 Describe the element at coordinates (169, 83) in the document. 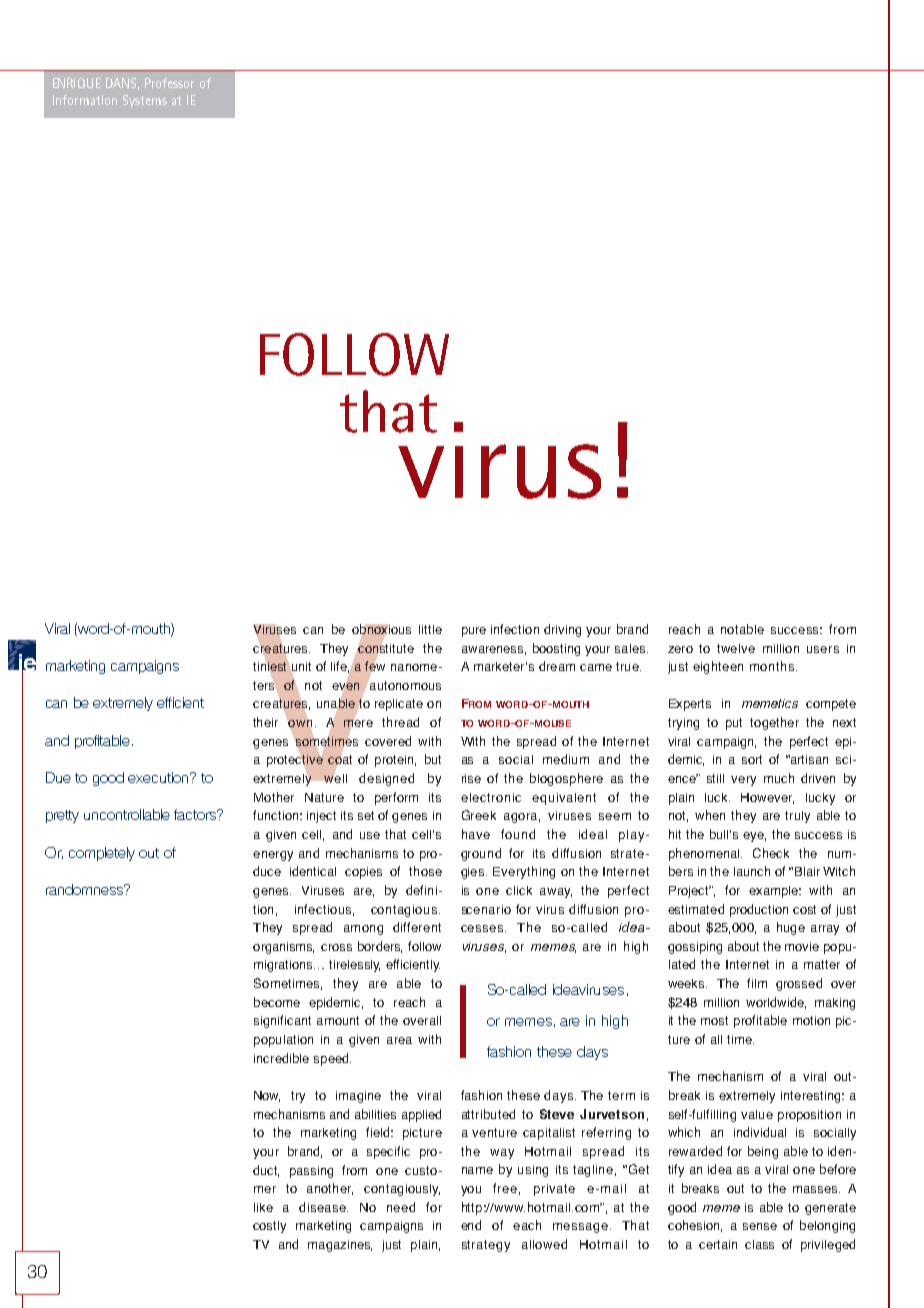

I see `Professor` at that location.
